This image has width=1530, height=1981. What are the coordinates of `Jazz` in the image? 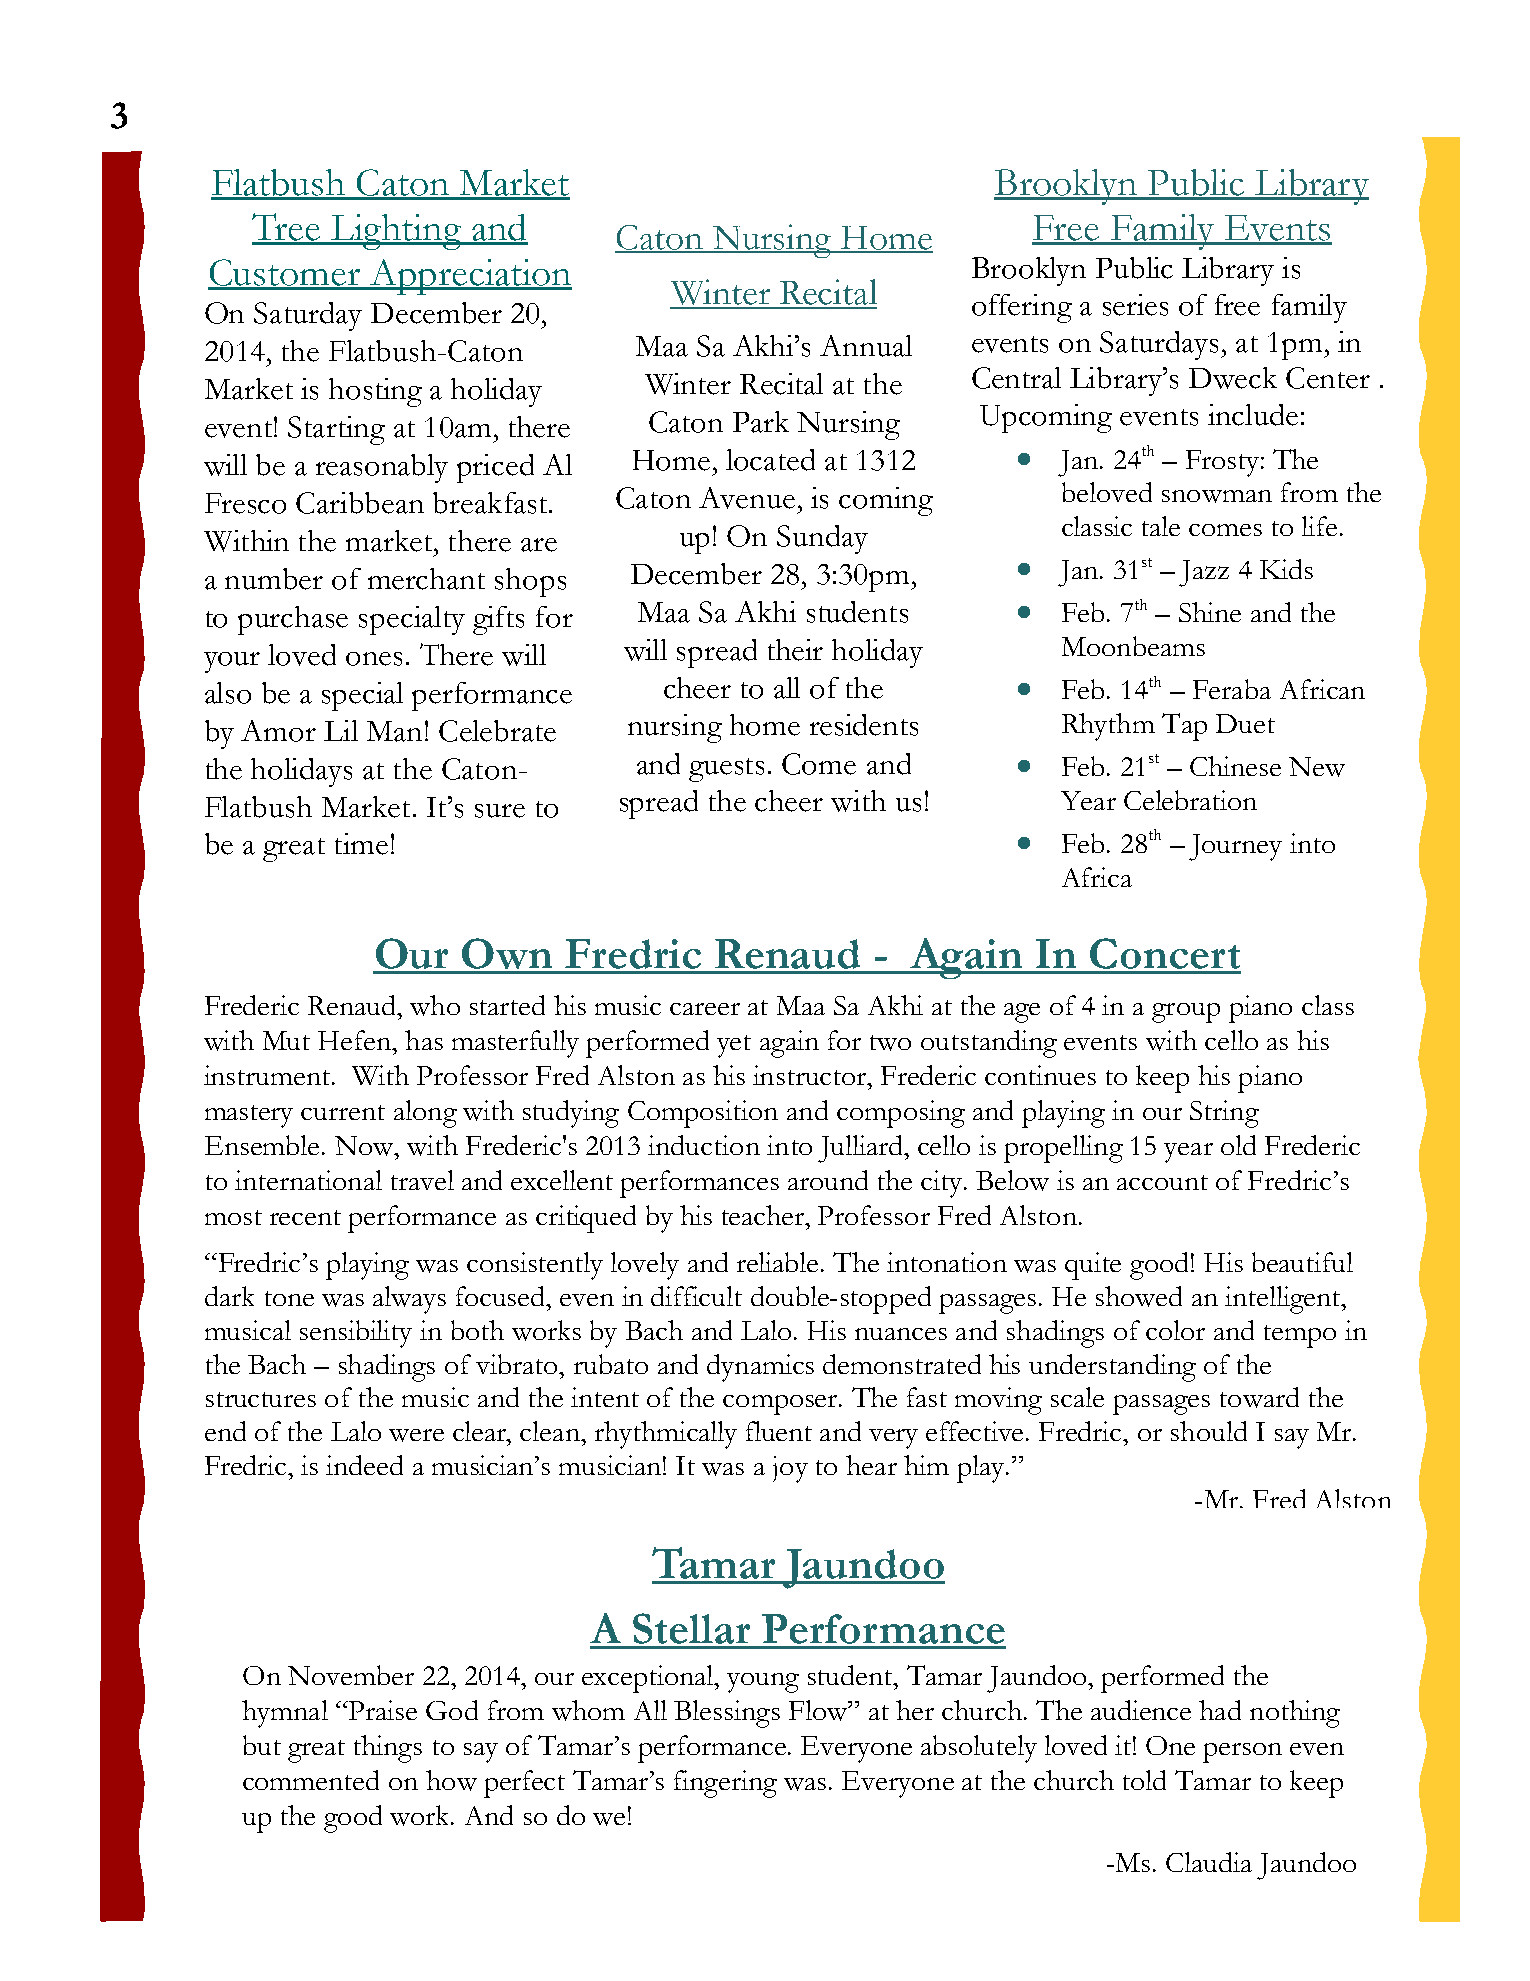 It's located at (1204, 573).
